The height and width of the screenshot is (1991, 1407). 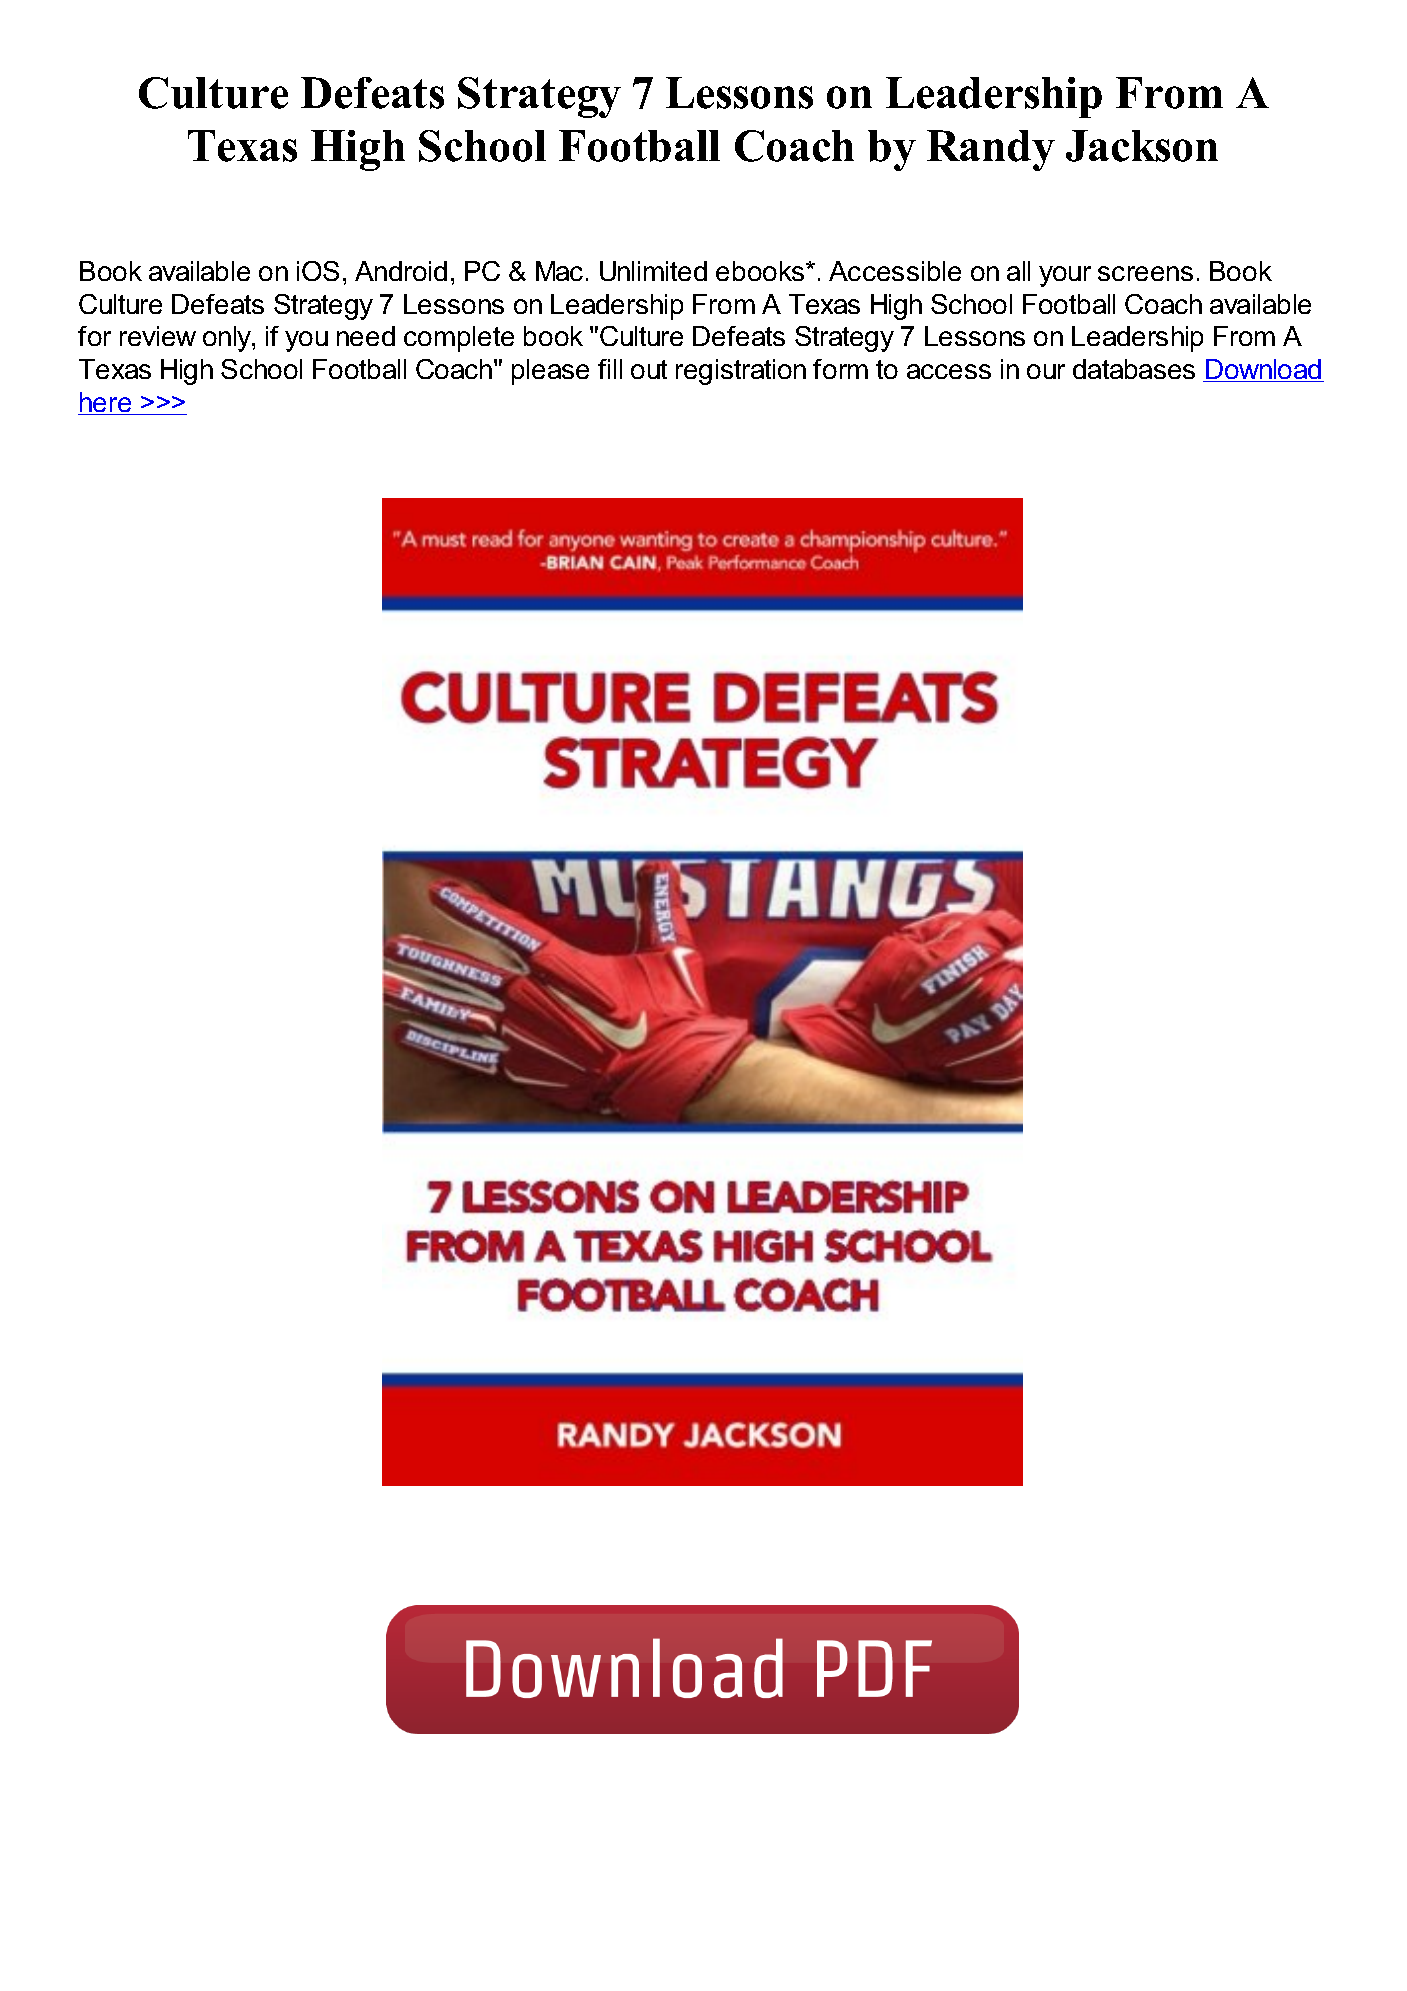 What do you see at coordinates (1142, 146) in the screenshot?
I see `Jackson` at bounding box center [1142, 146].
